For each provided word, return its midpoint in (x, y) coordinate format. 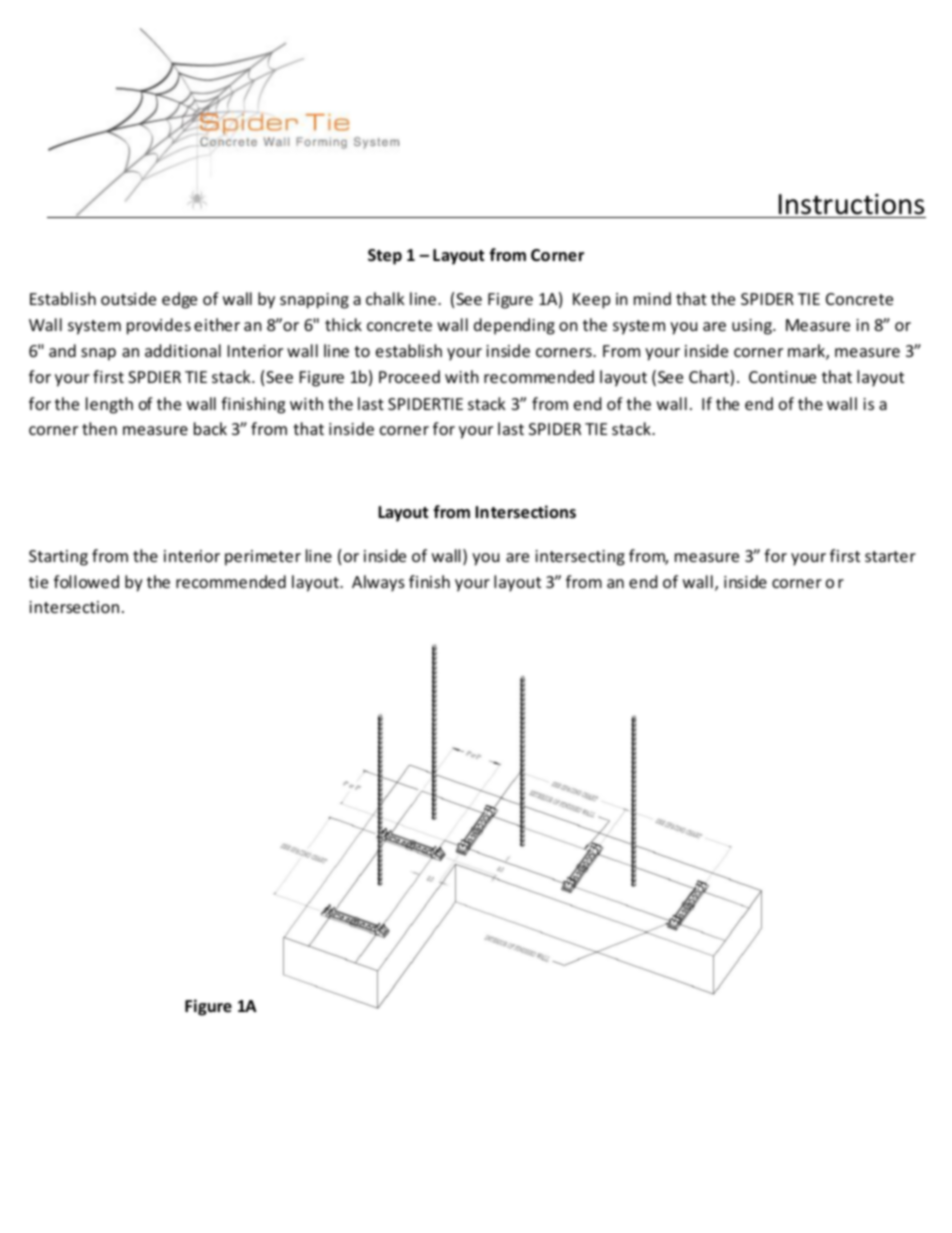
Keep (591, 301)
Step (385, 257)
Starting (58, 558)
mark (807, 352)
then (99, 428)
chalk (385, 298)
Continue (782, 377)
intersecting (580, 558)
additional (183, 350)
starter (890, 556)
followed (86, 581)
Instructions (851, 204)
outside (128, 298)
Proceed (409, 376)
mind (652, 298)
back (210, 428)
